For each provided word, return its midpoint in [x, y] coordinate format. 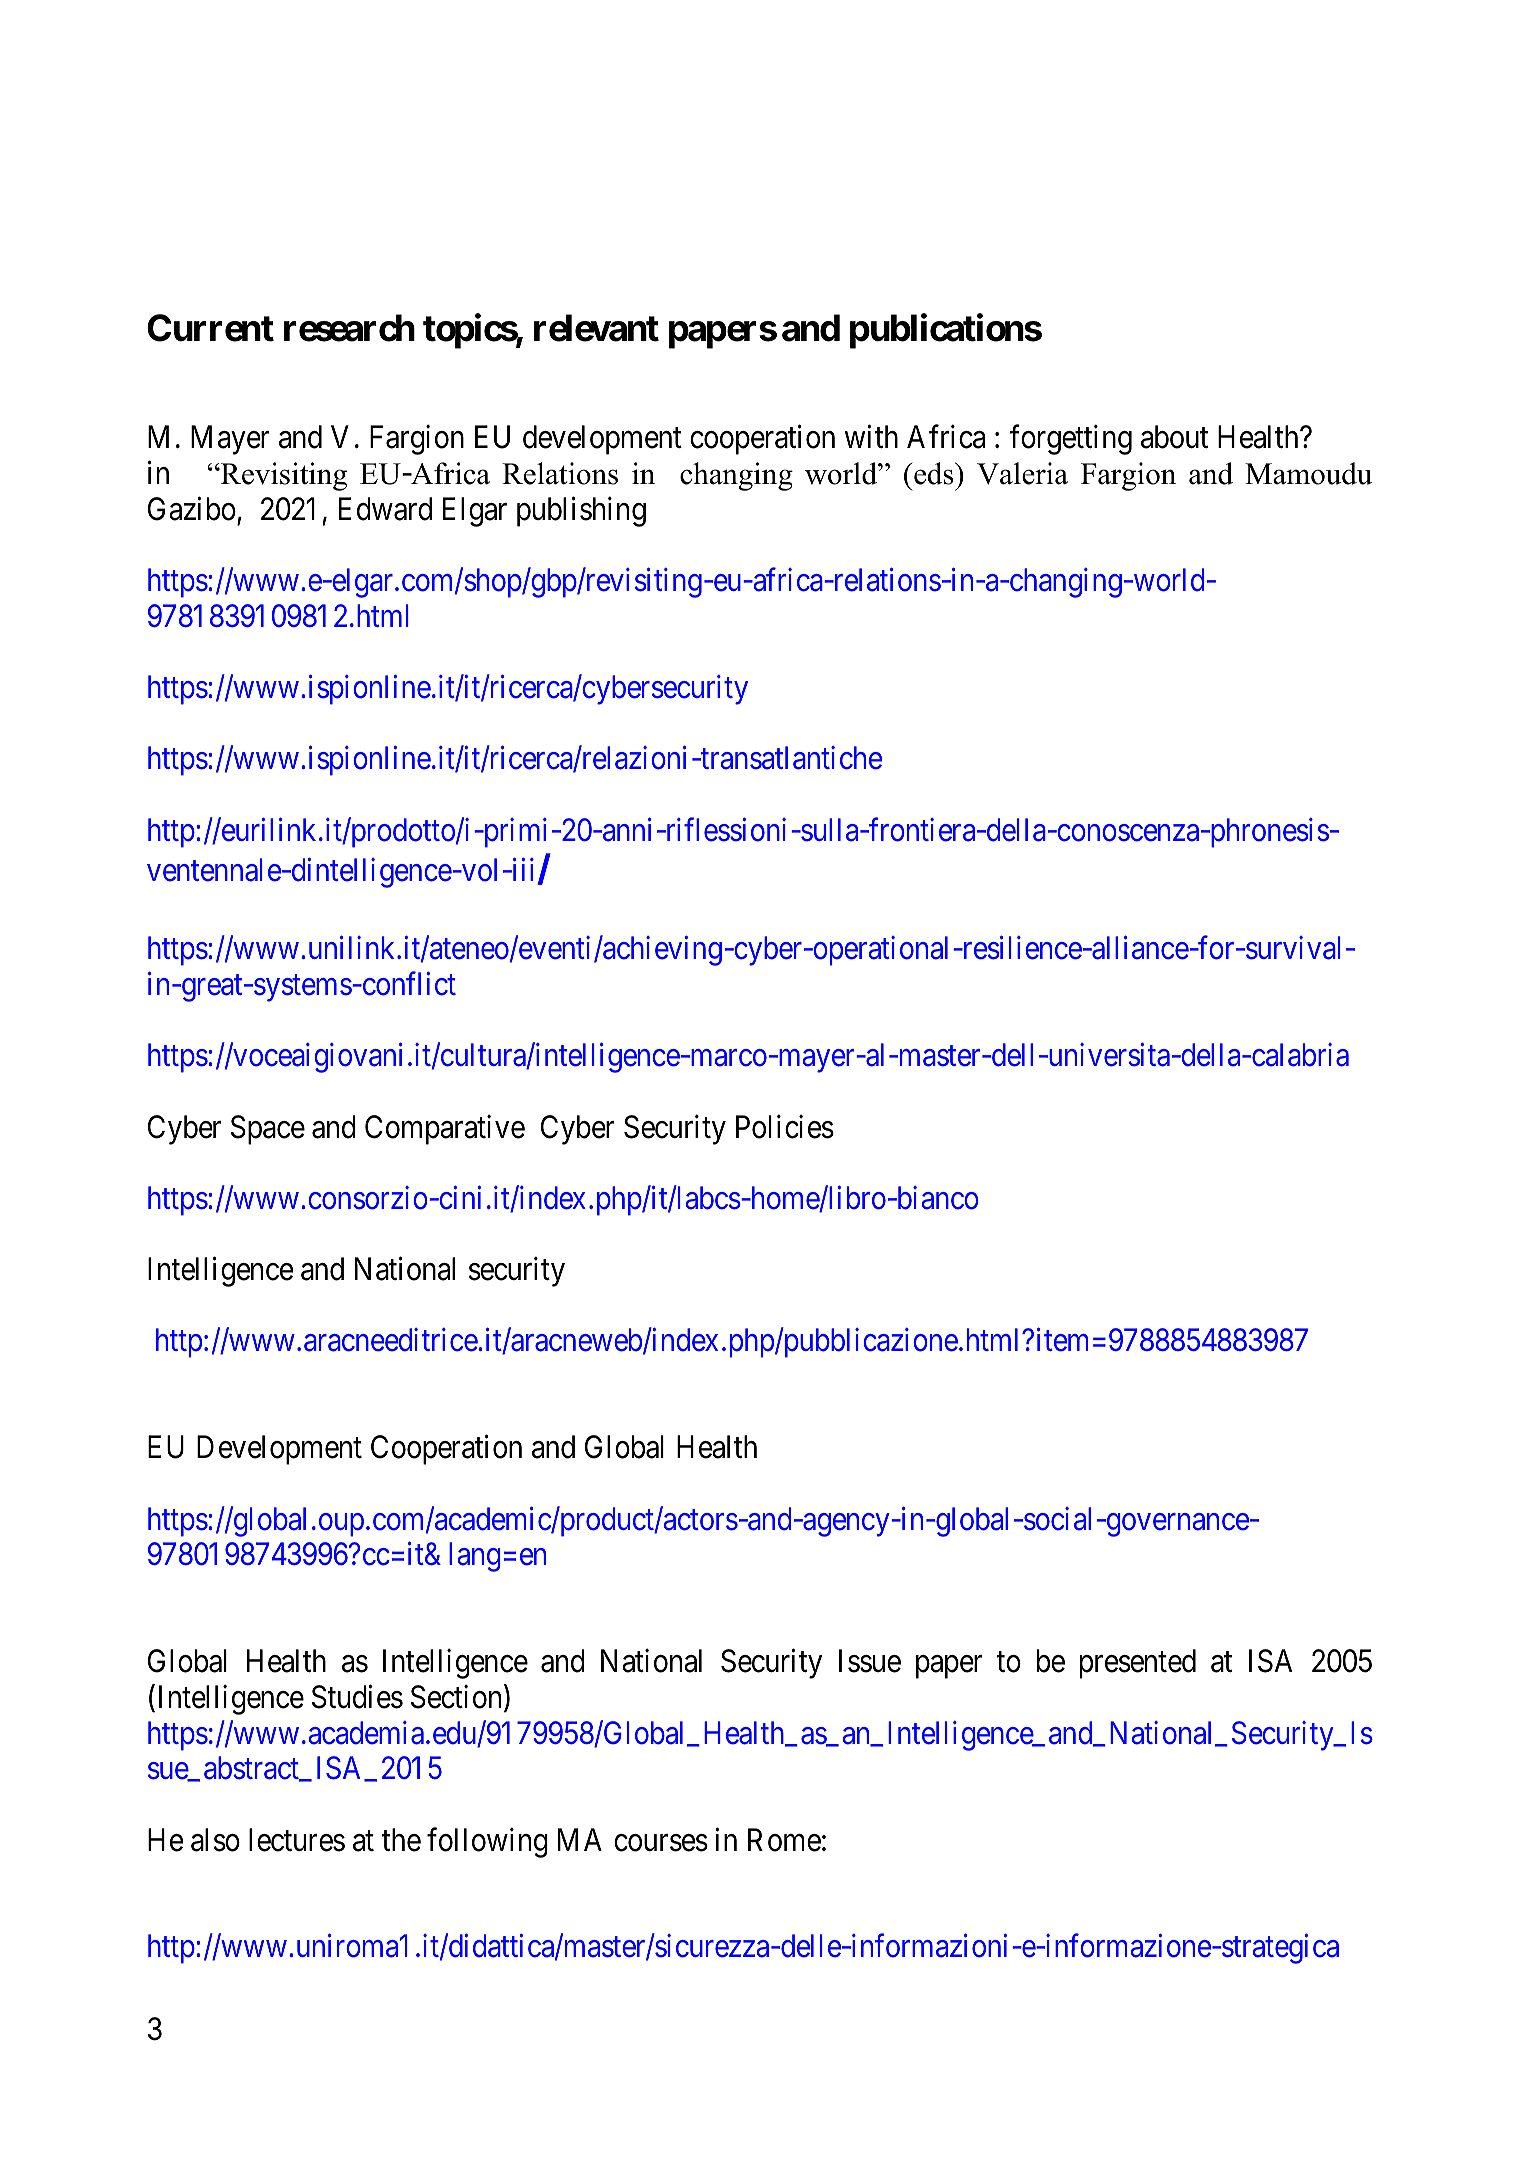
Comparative [445, 1129]
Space [268, 1130]
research [349, 328]
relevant [596, 328]
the [401, 1840]
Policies [785, 1126]
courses [661, 1843]
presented [1138, 1664]
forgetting [1071, 440]
